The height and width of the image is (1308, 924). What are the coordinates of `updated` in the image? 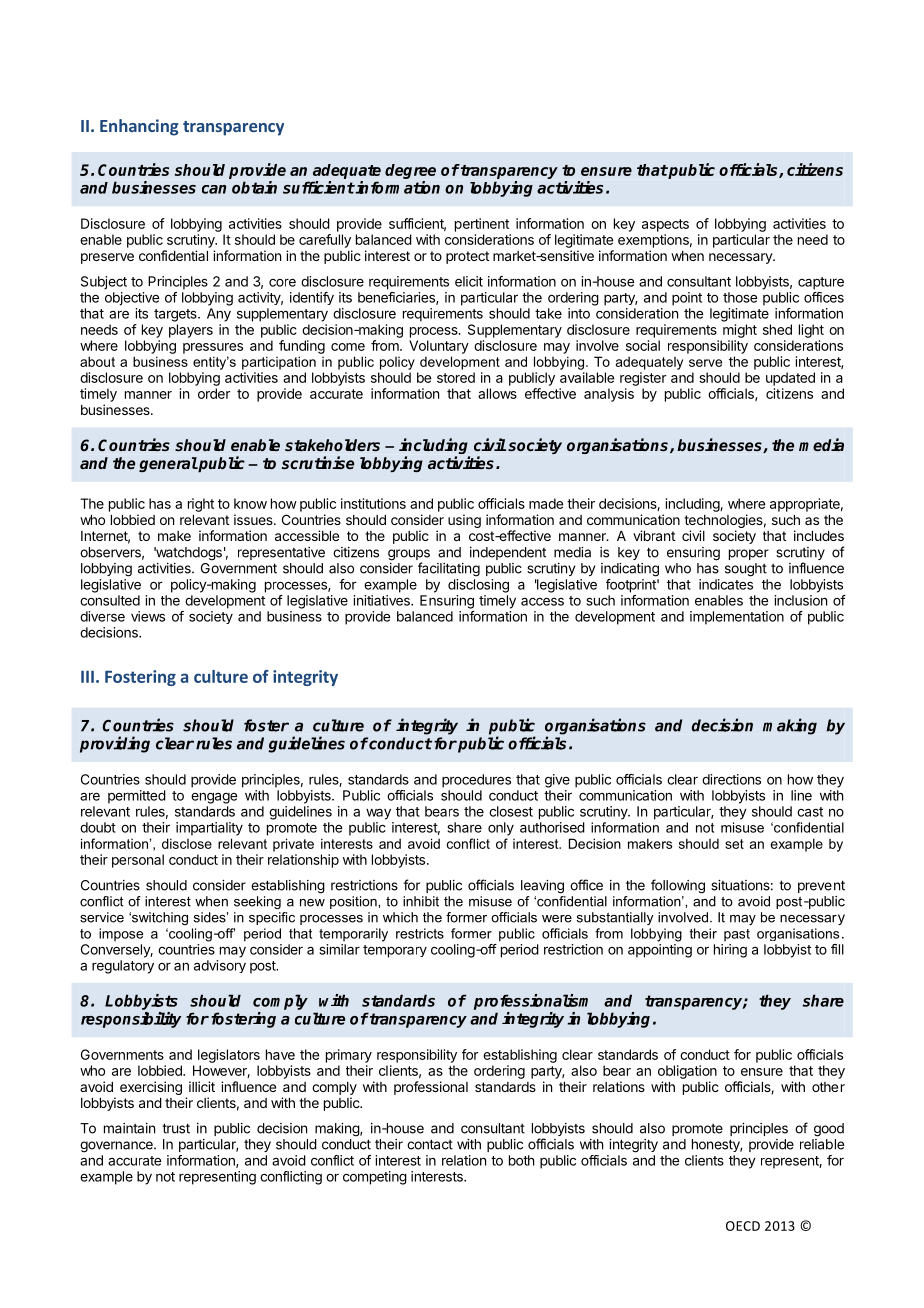 It's located at (790, 379).
